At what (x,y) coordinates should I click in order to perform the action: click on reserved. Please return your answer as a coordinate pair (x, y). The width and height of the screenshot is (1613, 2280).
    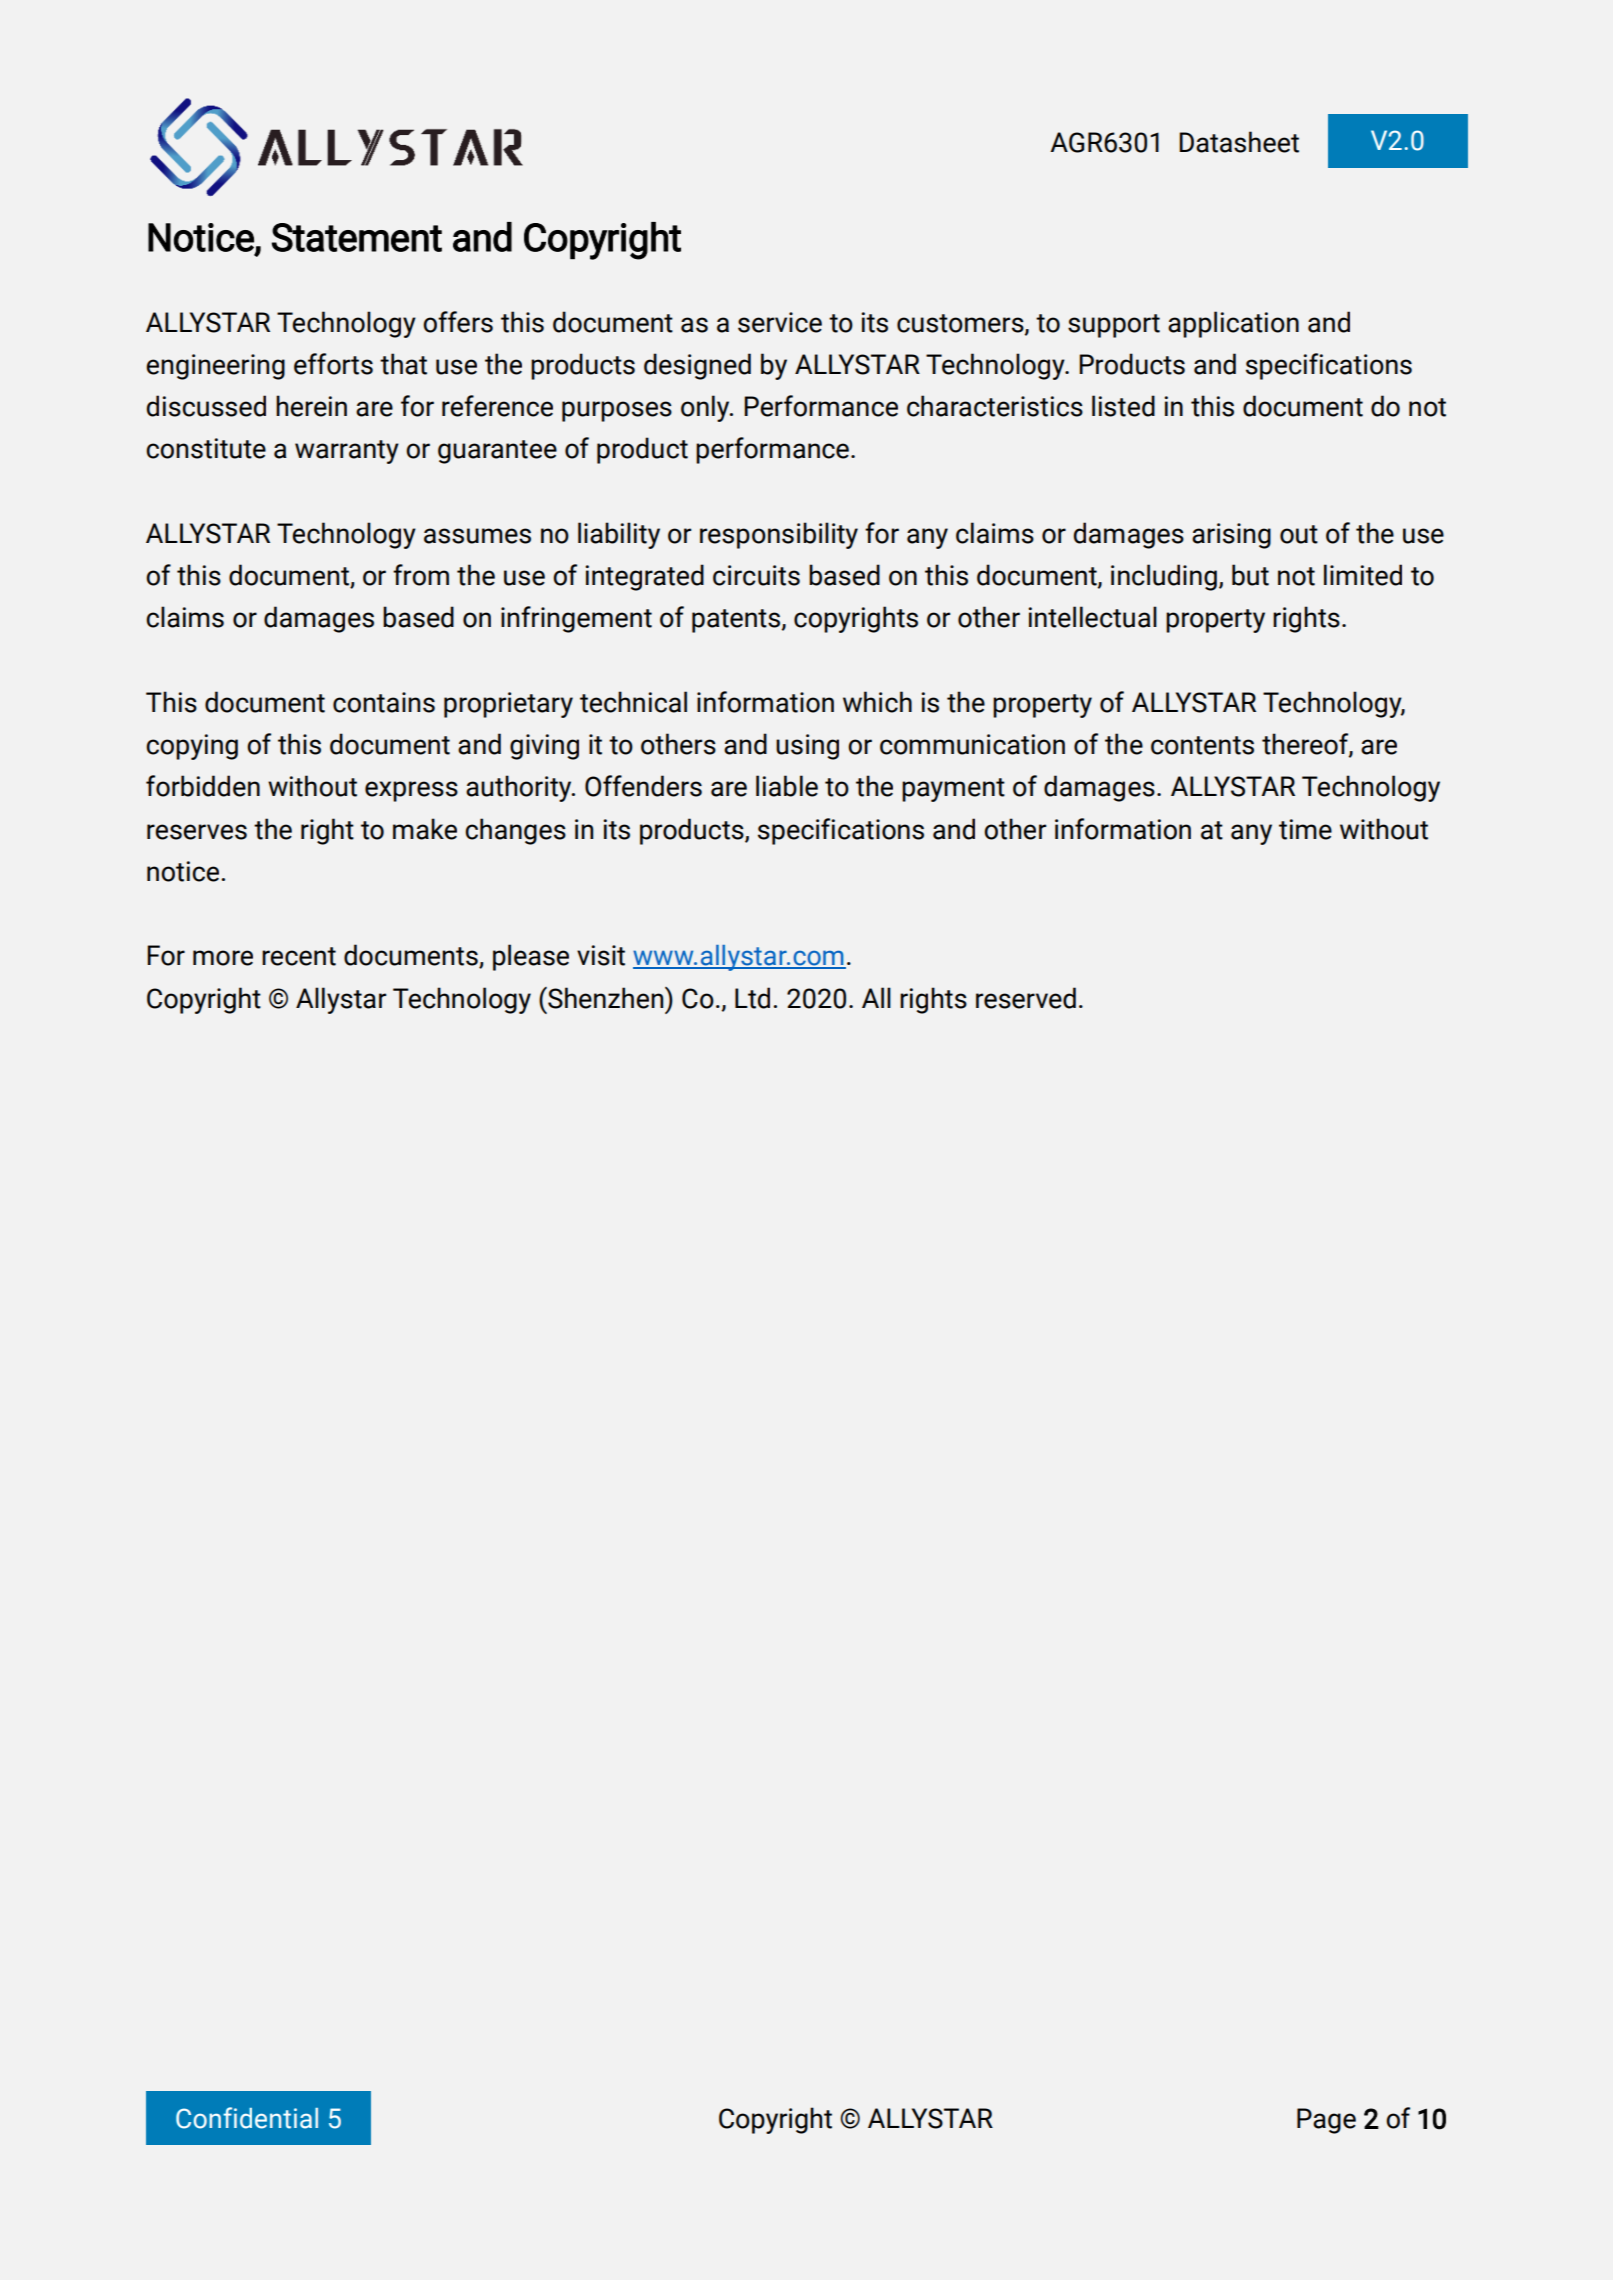
    Looking at the image, I should click on (1026, 998).
